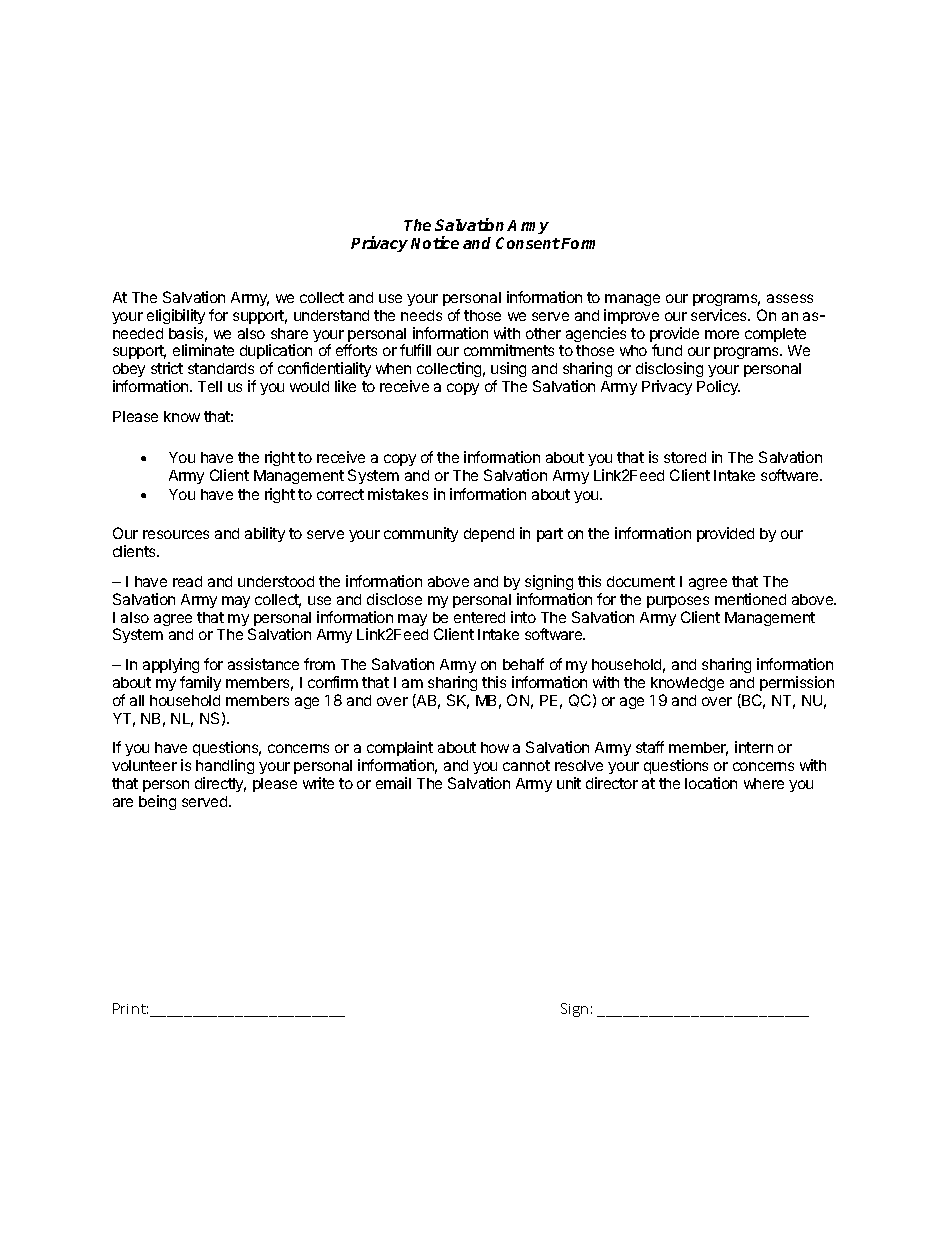 This screenshot has height=1233, width=952. Describe the element at coordinates (176, 316) in the screenshot. I see `eligibility` at that location.
